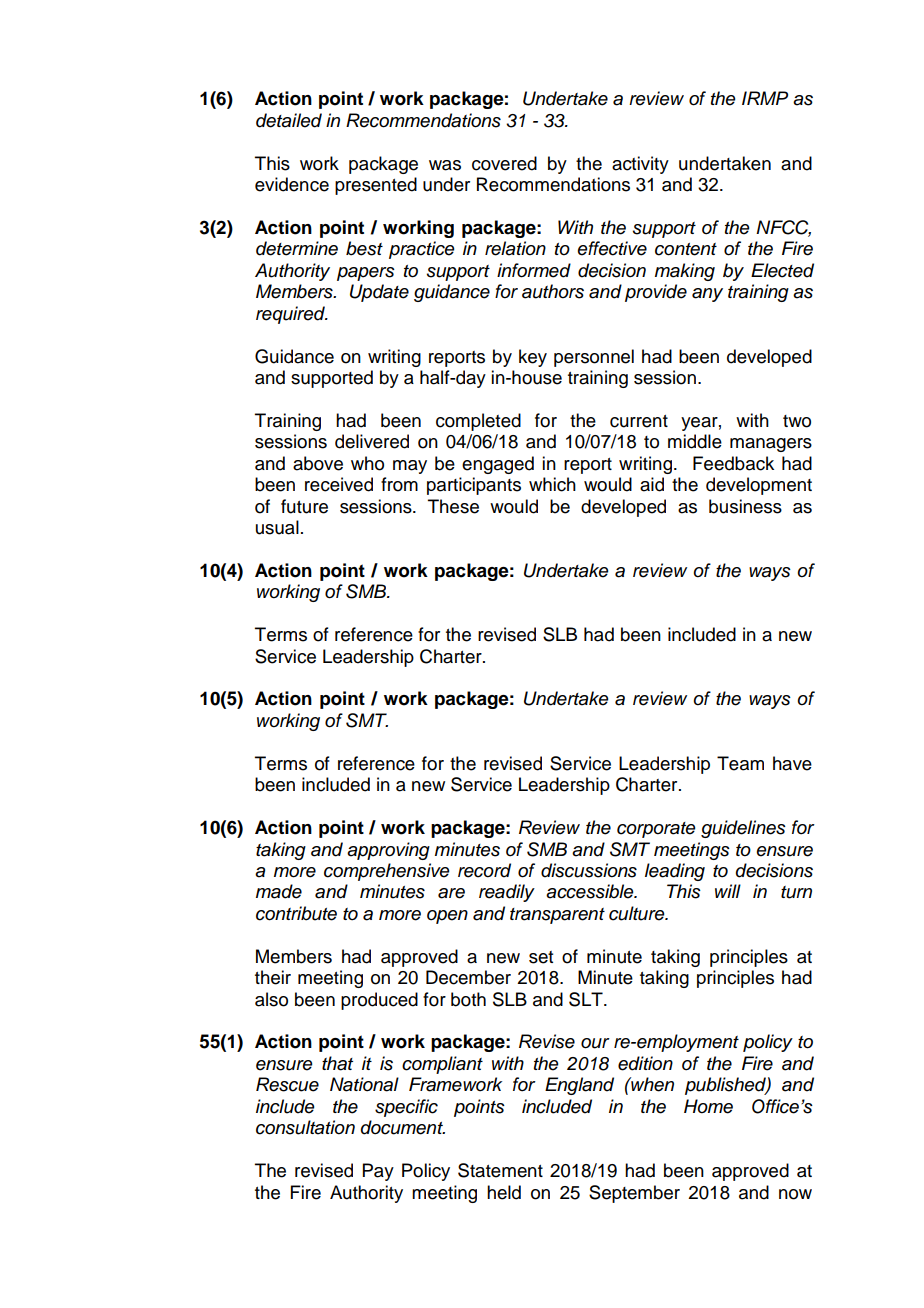 The image size is (924, 1308). I want to click on key, so click(533, 358).
